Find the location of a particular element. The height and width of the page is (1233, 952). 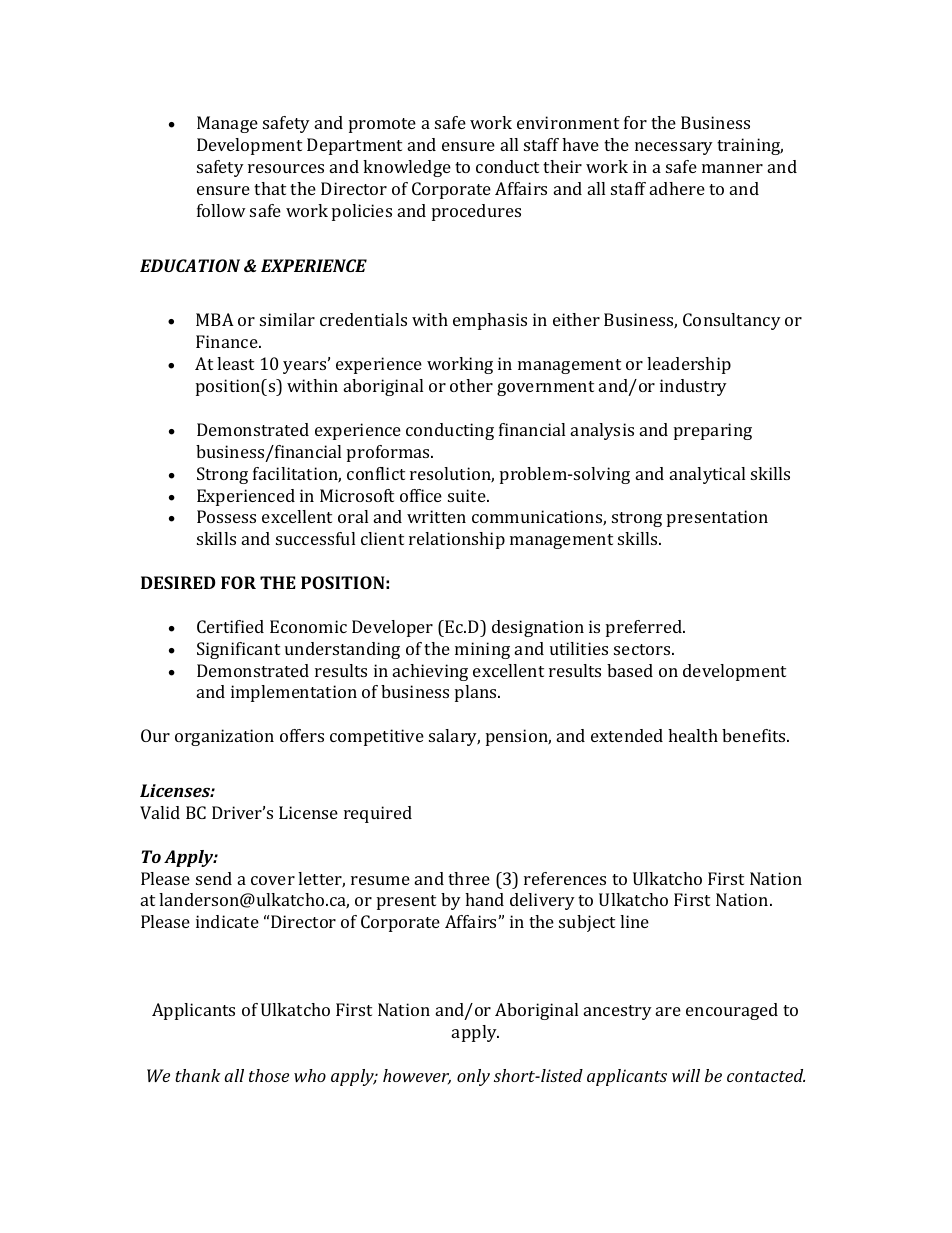

necessary is located at coordinates (674, 148).
